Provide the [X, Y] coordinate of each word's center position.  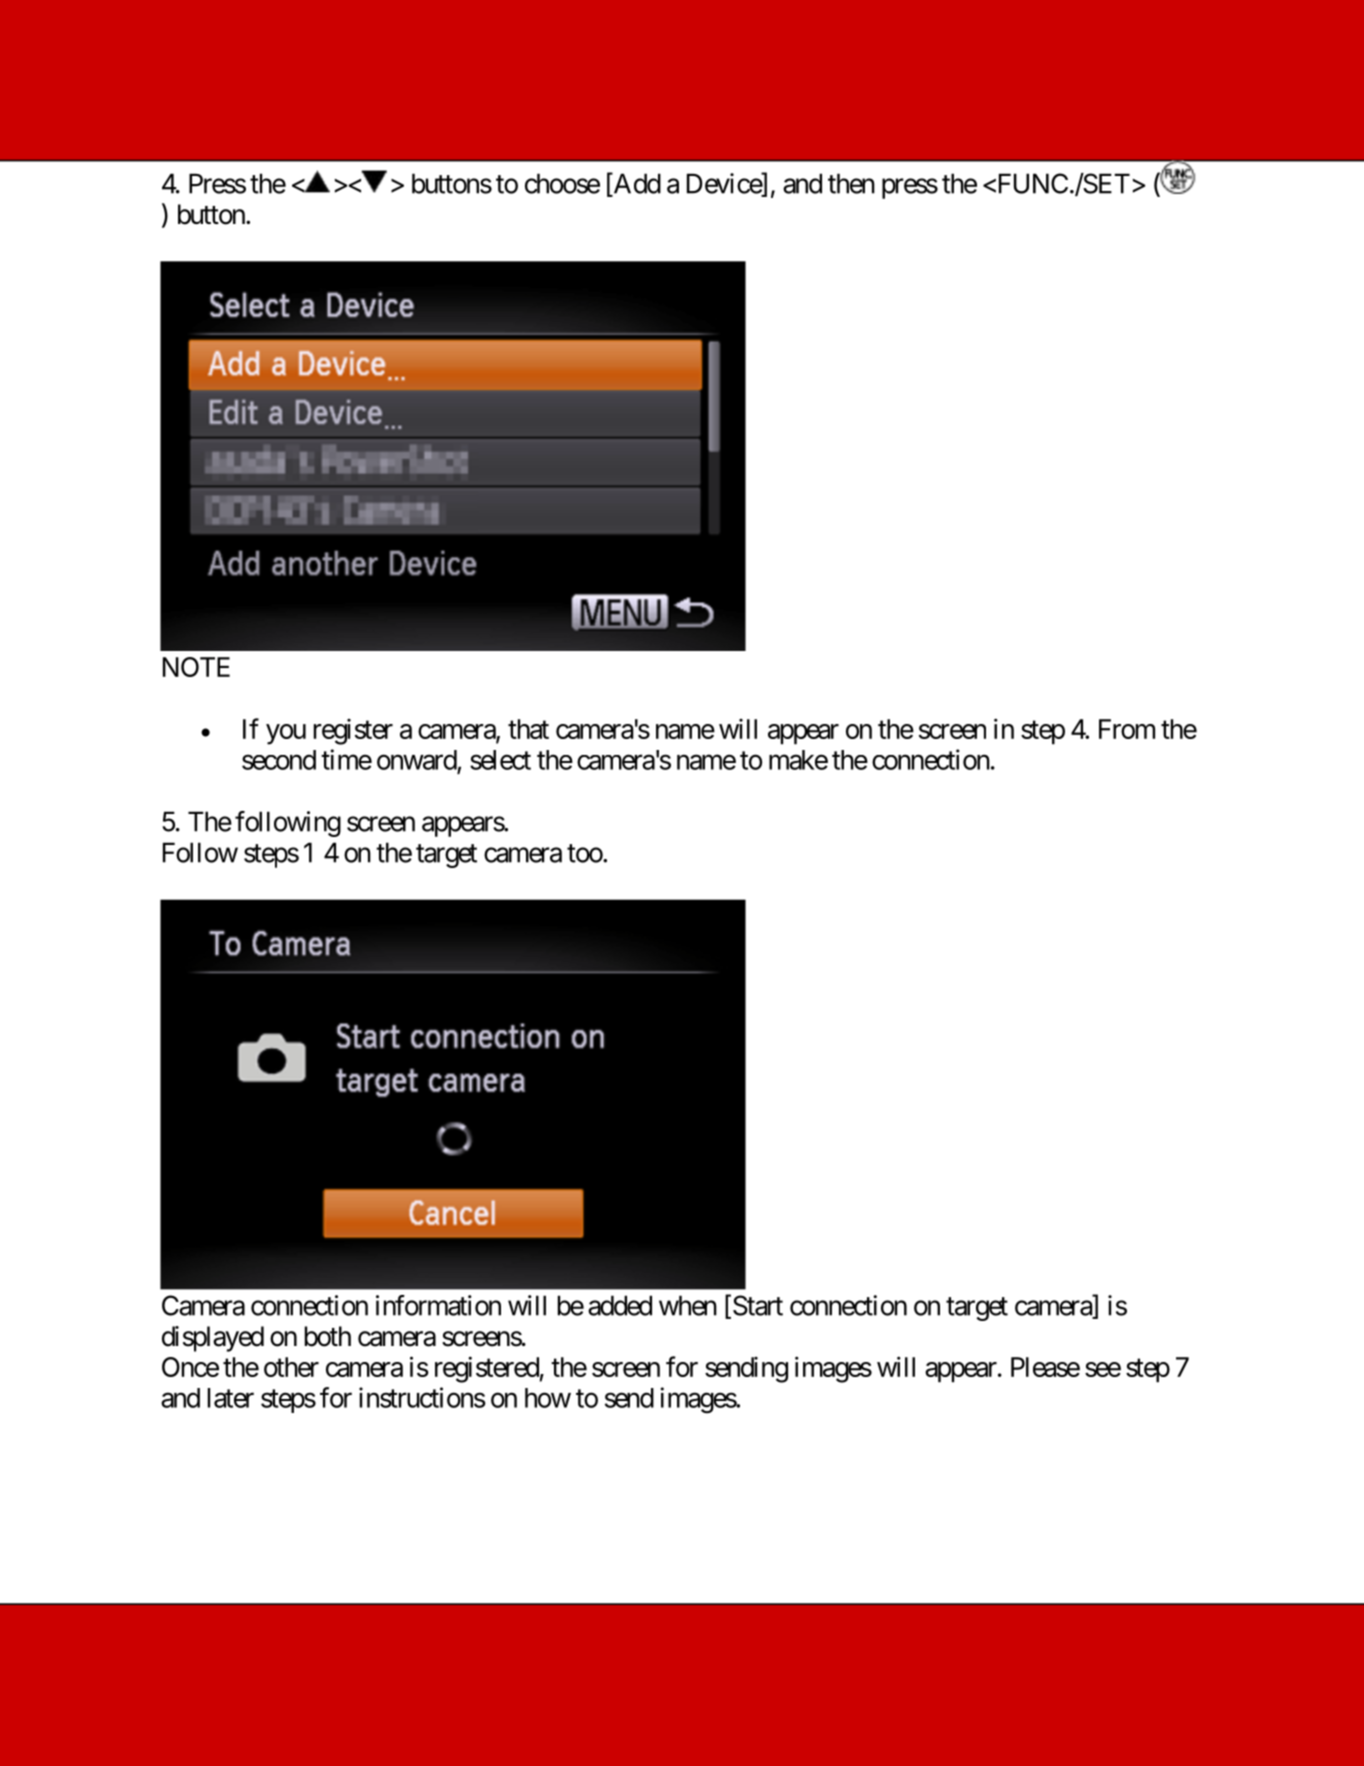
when [688, 1305]
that [528, 729]
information [438, 1305]
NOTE [196, 667]
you [286, 734]
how [548, 1398]
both [328, 1336]
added [620, 1305]
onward [417, 760]
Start [756, 1306]
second [279, 760]
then [851, 183]
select [500, 760]
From [1127, 729]
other [291, 1367]
